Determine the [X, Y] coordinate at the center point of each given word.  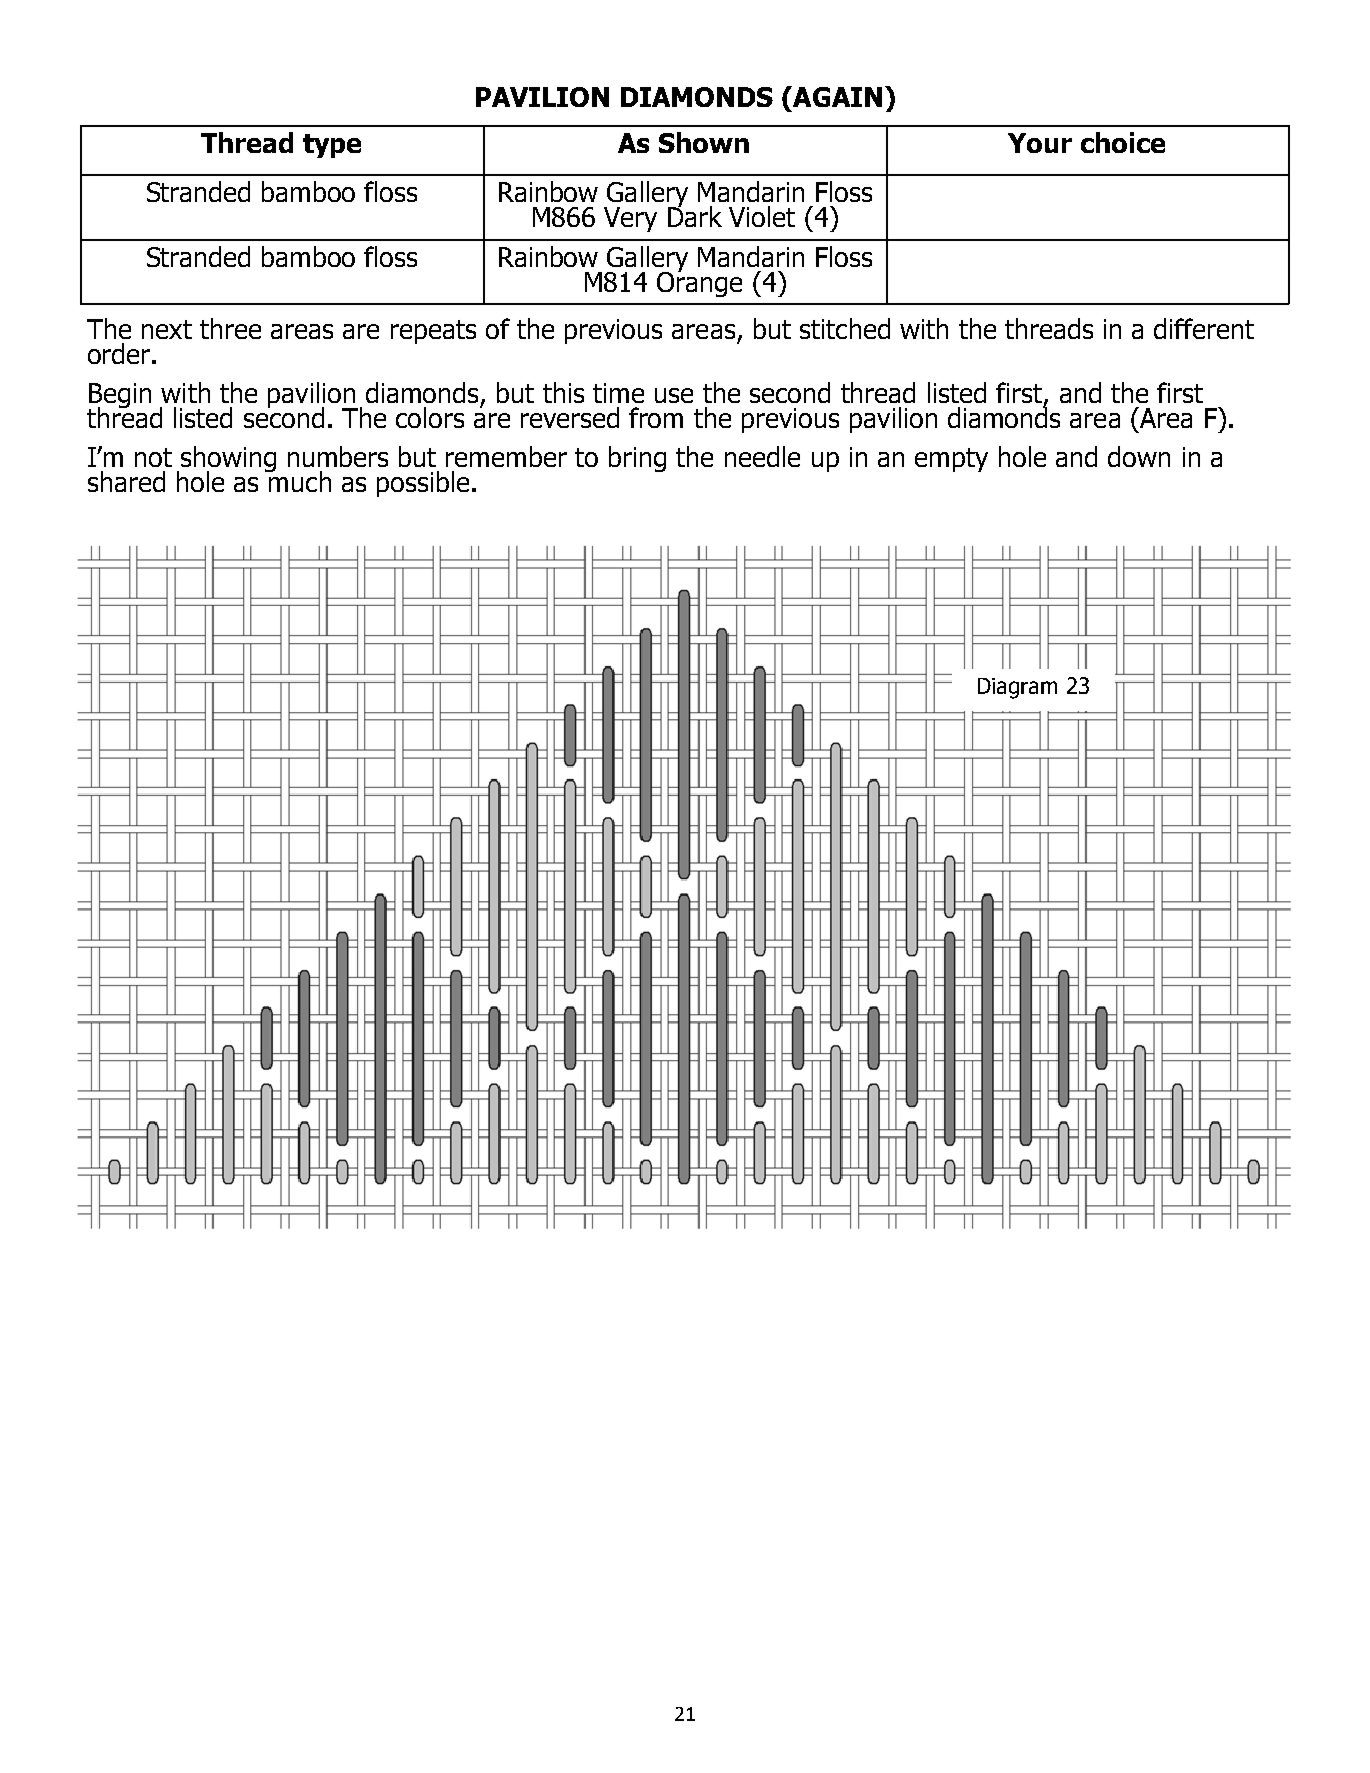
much [299, 480]
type [332, 146]
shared [126, 481]
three [230, 328]
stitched [845, 328]
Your [1040, 143]
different [1204, 328]
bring [637, 459]
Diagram [1017, 688]
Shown [704, 142]
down [1139, 456]
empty [951, 460]
